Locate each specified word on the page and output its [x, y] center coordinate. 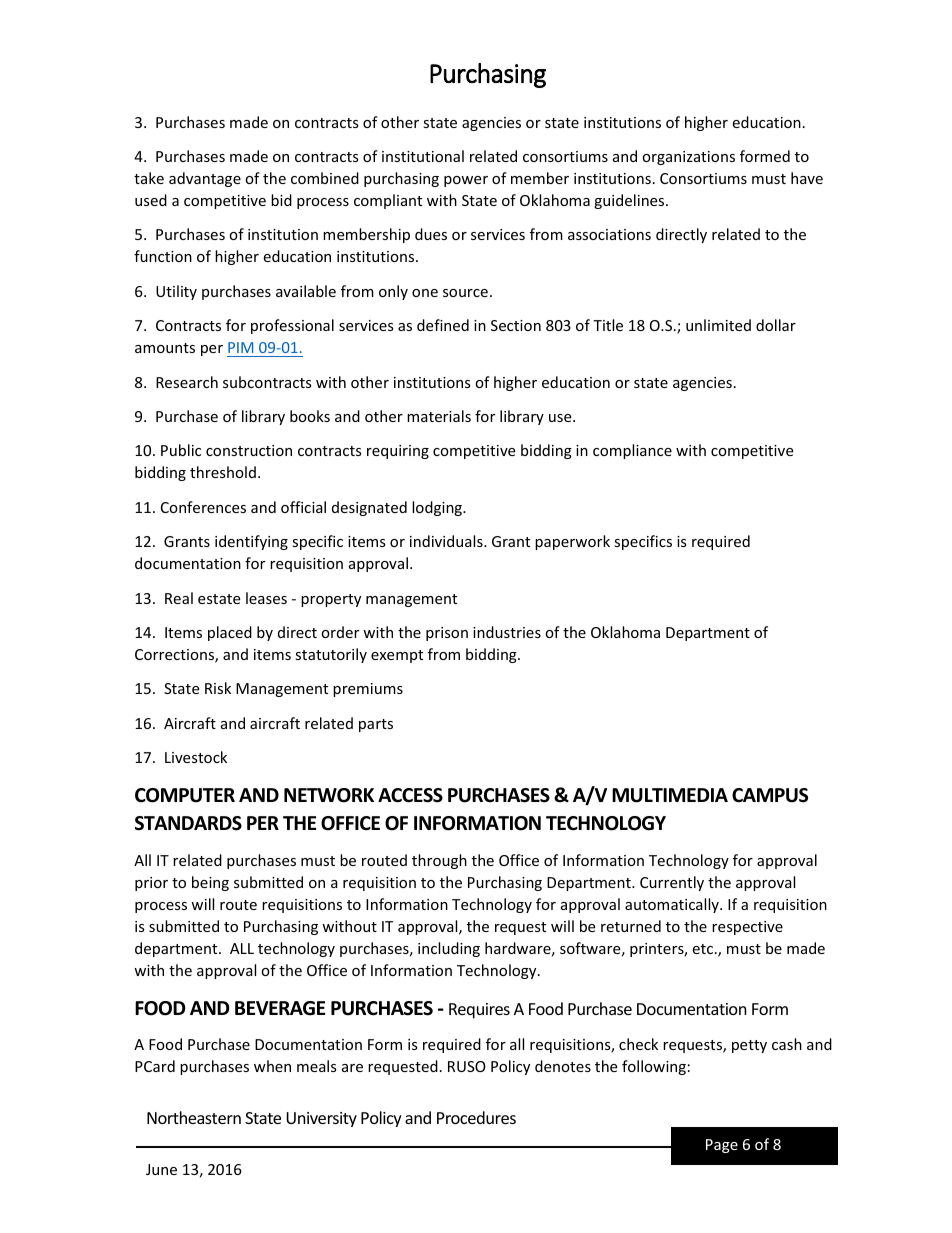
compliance [632, 451]
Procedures [476, 1117]
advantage [205, 179]
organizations [688, 158]
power [466, 181]
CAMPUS [770, 795]
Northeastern [194, 1117]
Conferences [203, 507]
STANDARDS [188, 823]
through [439, 861]
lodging [438, 508]
